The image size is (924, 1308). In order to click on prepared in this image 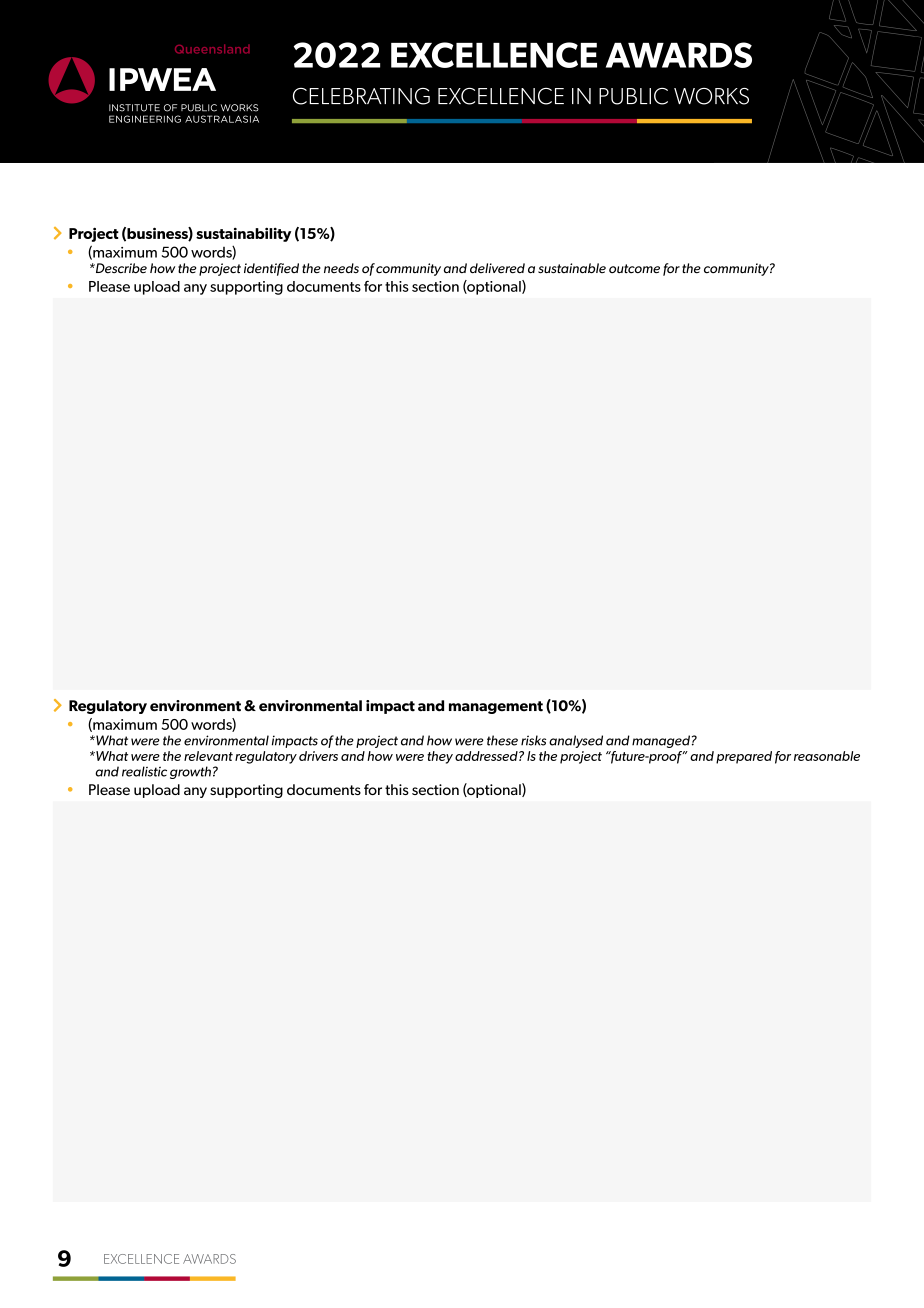, I will do `click(744, 757)`.
